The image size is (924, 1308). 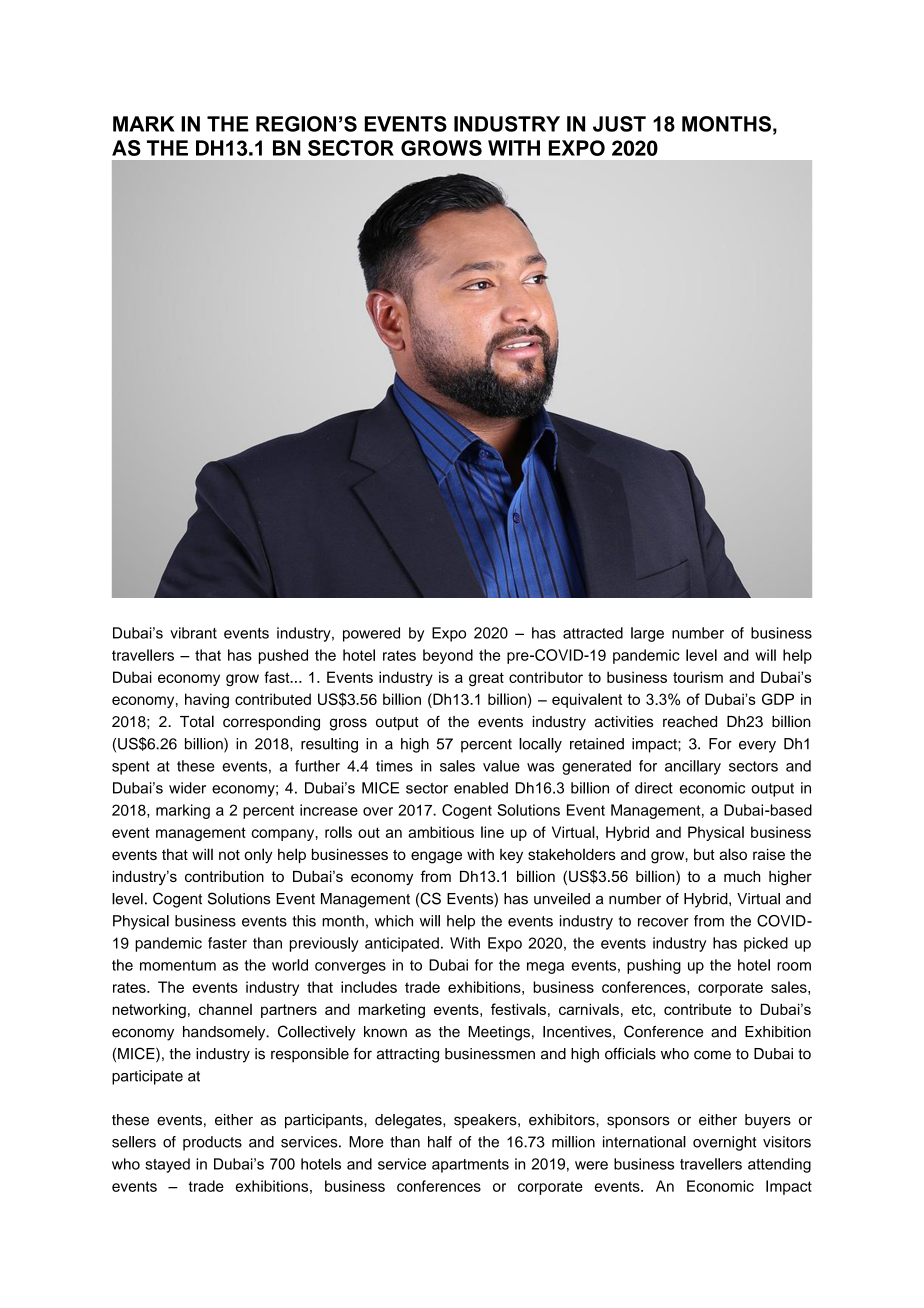 I want to click on large, so click(x=647, y=634).
